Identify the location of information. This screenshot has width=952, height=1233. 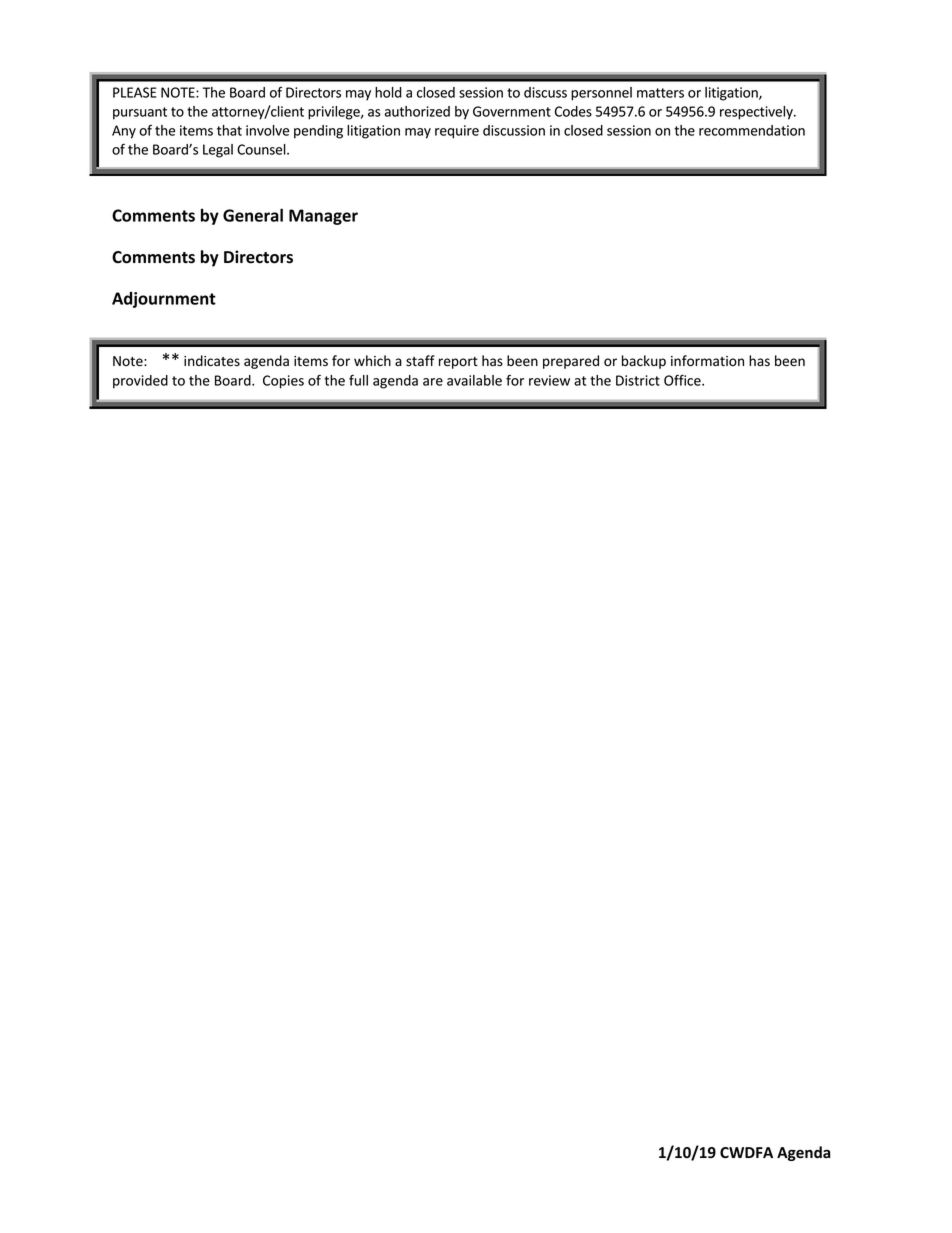
(707, 360).
